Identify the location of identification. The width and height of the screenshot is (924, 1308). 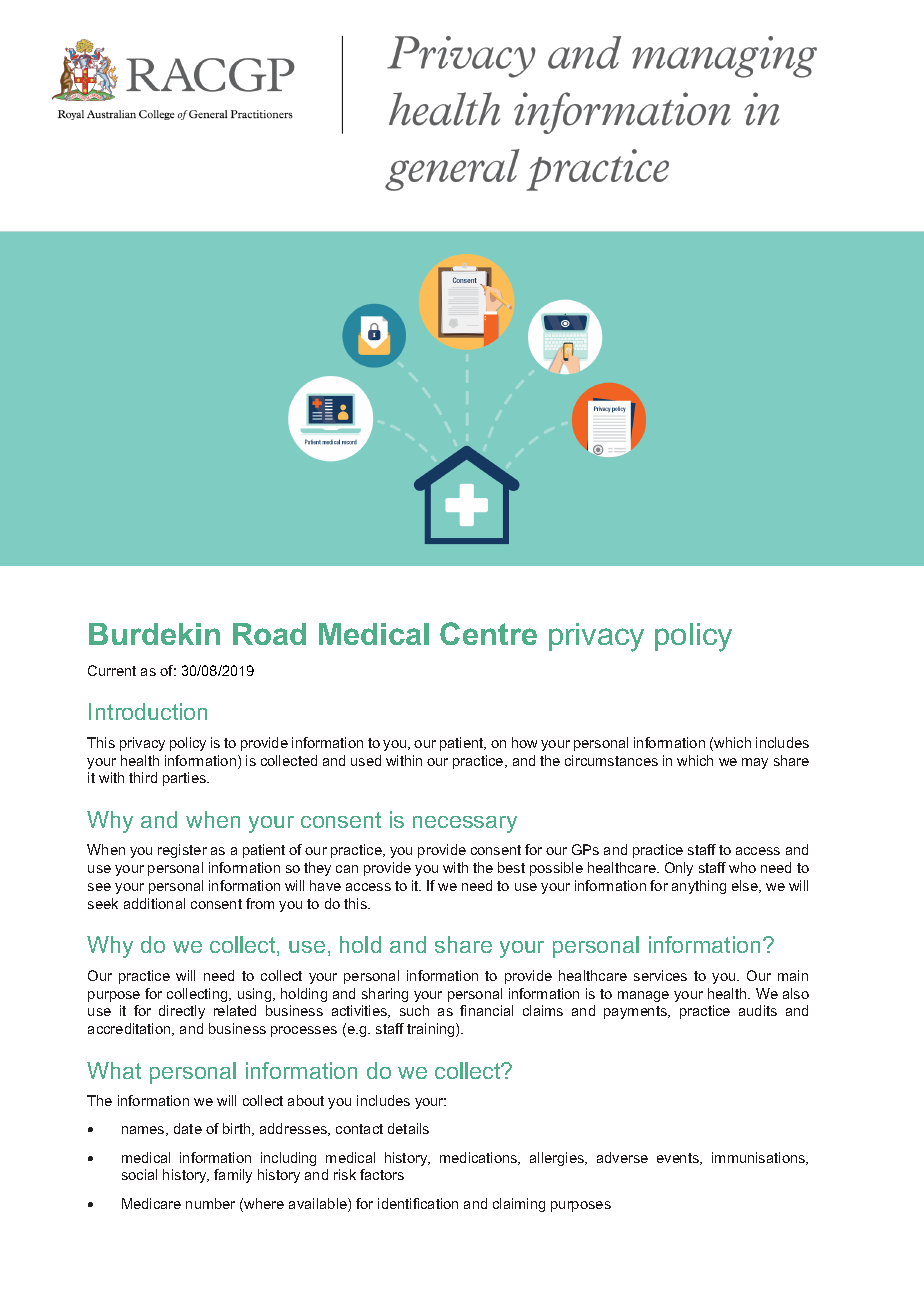
(418, 1203).
